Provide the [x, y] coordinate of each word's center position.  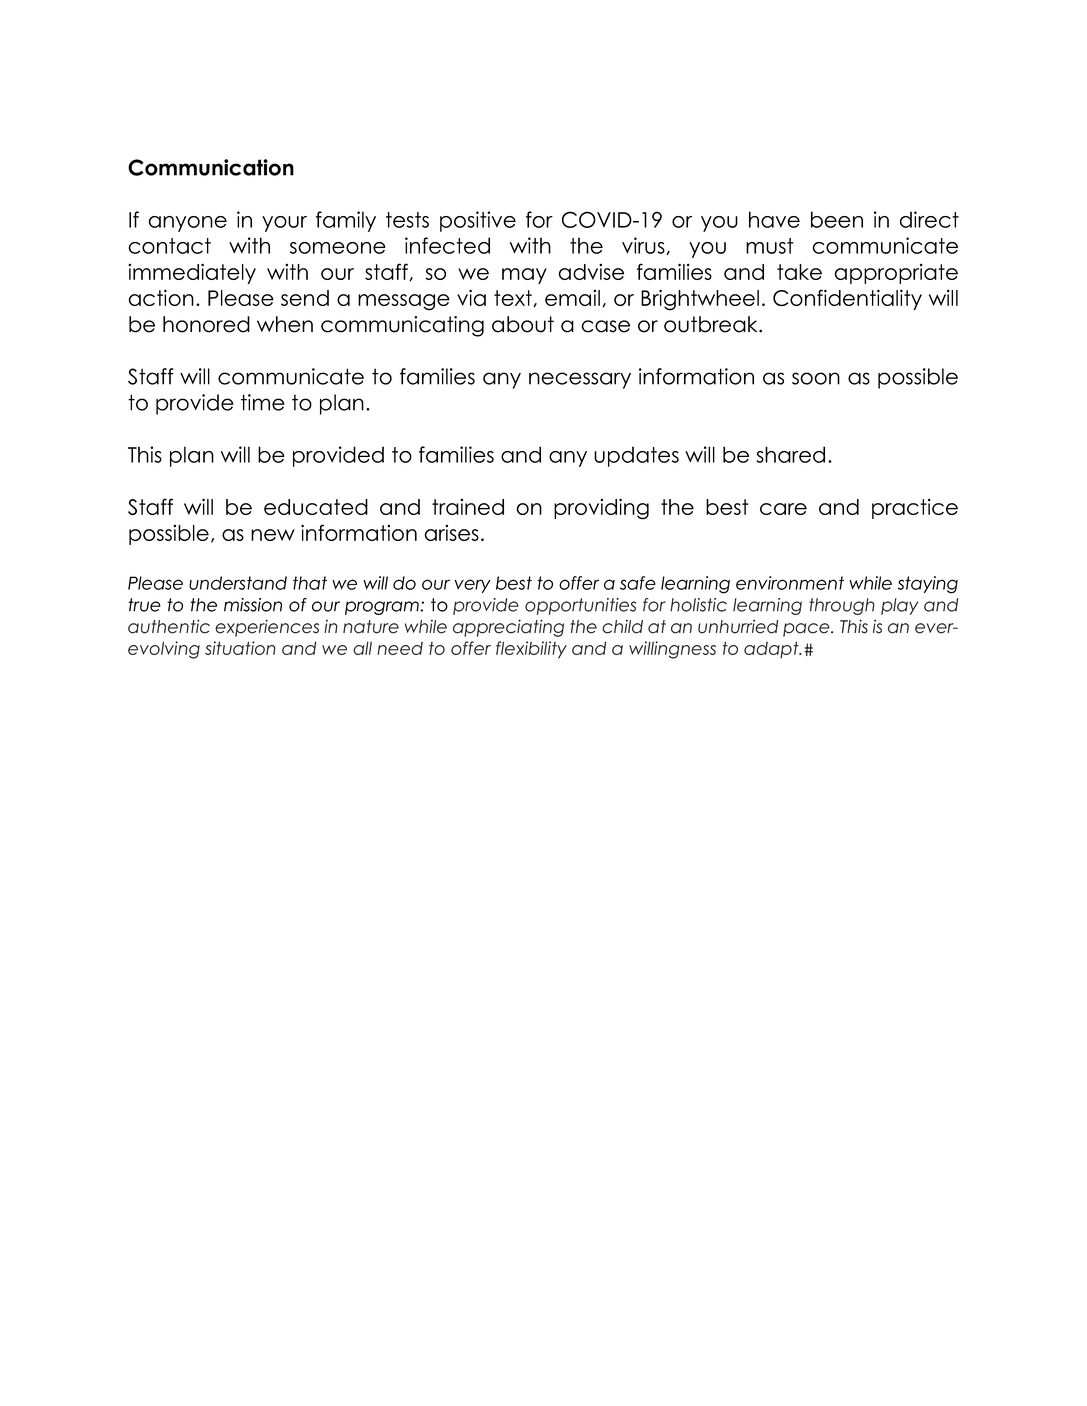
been [837, 219]
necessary [580, 380]
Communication [211, 167]
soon [816, 378]
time [263, 402]
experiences [267, 628]
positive [478, 221]
